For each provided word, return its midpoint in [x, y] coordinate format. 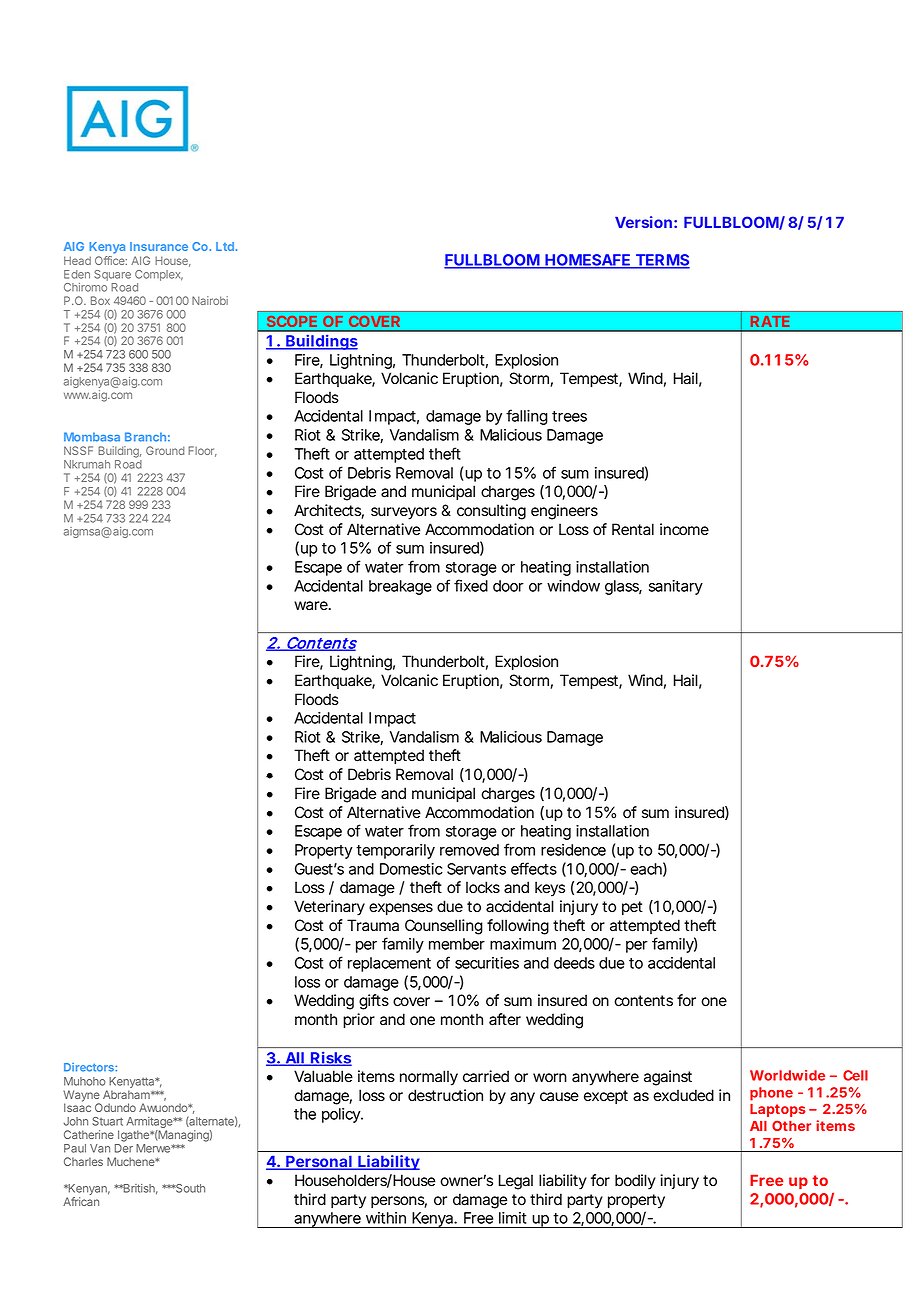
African [81, 1201]
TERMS [661, 261]
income [684, 529]
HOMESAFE [587, 261]
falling [527, 417]
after [505, 1019]
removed [469, 850]
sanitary [676, 587]
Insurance [159, 246]
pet [632, 908]
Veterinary [329, 908]
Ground [165, 450]
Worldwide [787, 1075]
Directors [90, 1067]
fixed [471, 585]
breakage [400, 587]
